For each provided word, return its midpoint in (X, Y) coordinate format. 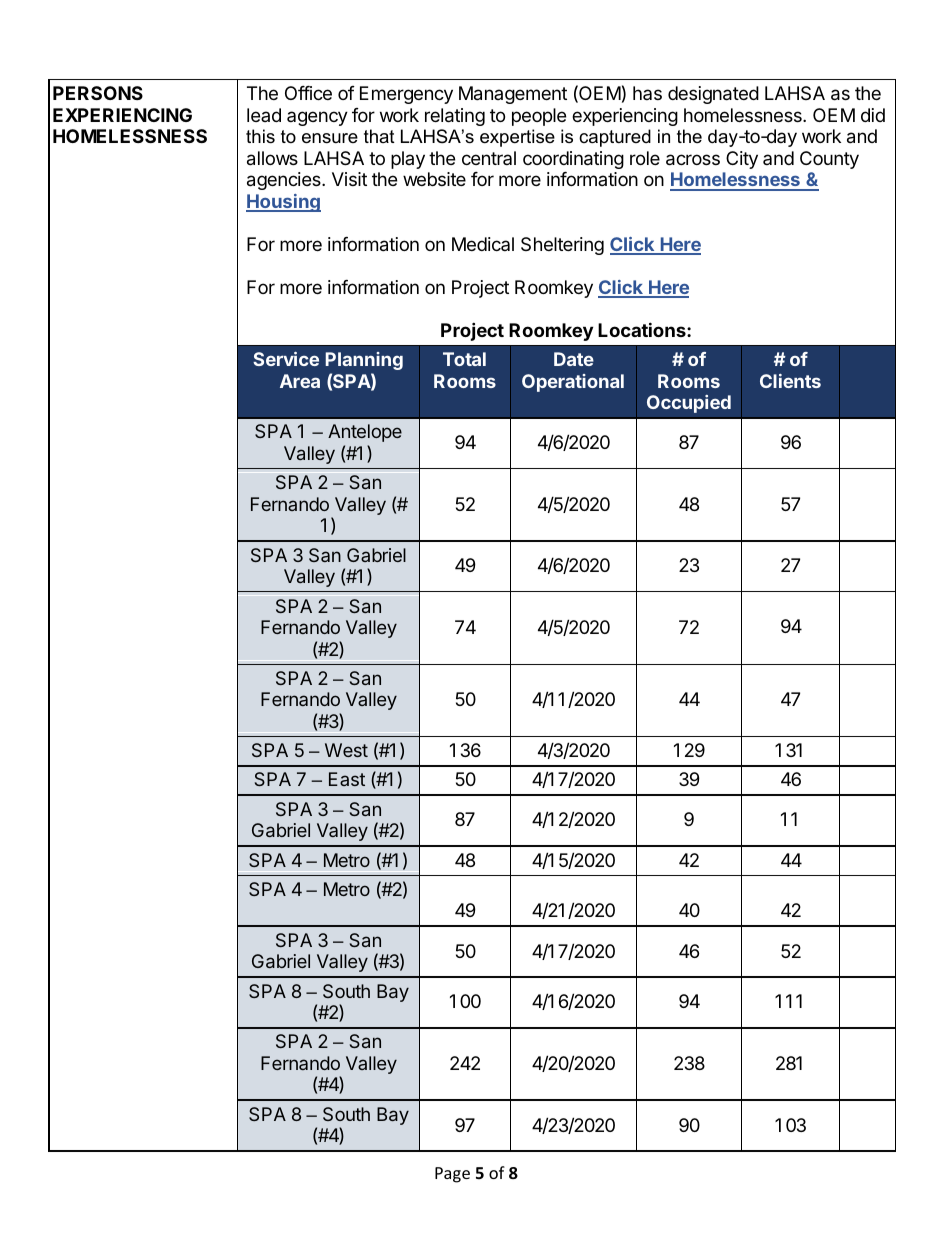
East (347, 779)
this (260, 136)
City (742, 160)
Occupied (689, 404)
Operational (573, 383)
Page (452, 1175)
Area (300, 381)
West (346, 750)
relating (455, 117)
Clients (790, 381)
